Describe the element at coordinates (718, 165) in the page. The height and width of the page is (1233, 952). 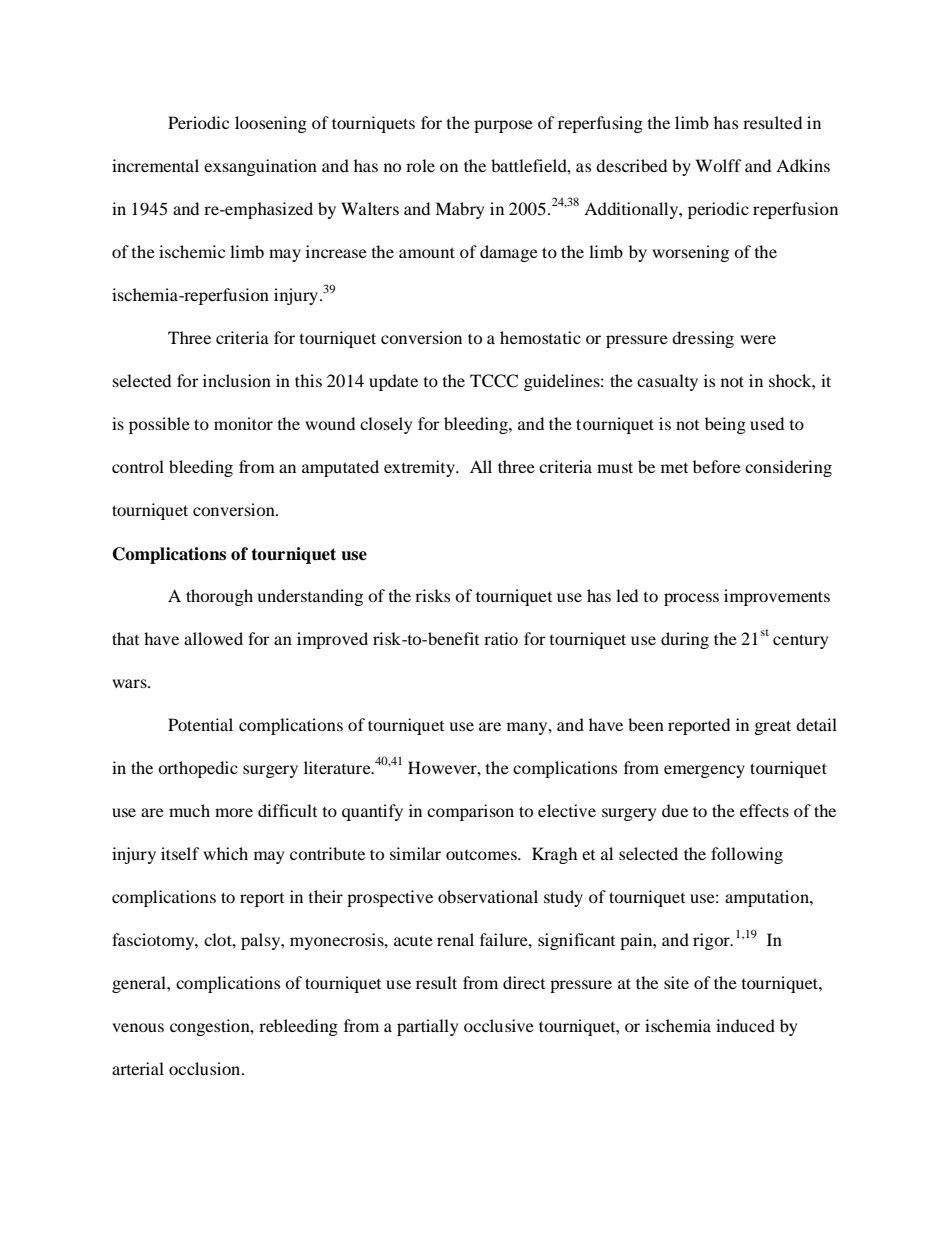
I see `Wolff` at that location.
